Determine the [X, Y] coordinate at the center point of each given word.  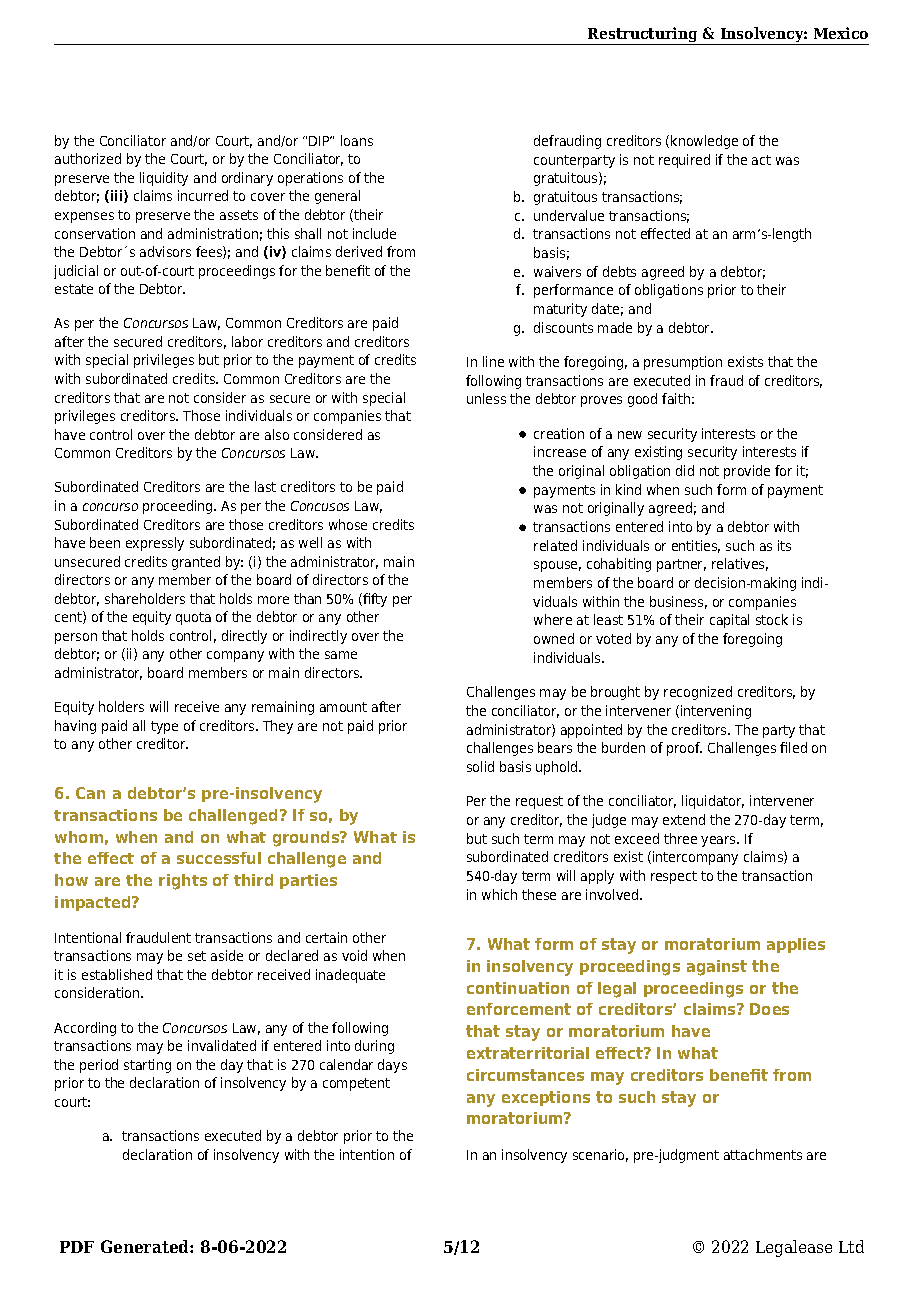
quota [193, 618]
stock [772, 619]
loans [357, 140]
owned [554, 638]
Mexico [841, 33]
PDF [77, 1247]
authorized [88, 158]
